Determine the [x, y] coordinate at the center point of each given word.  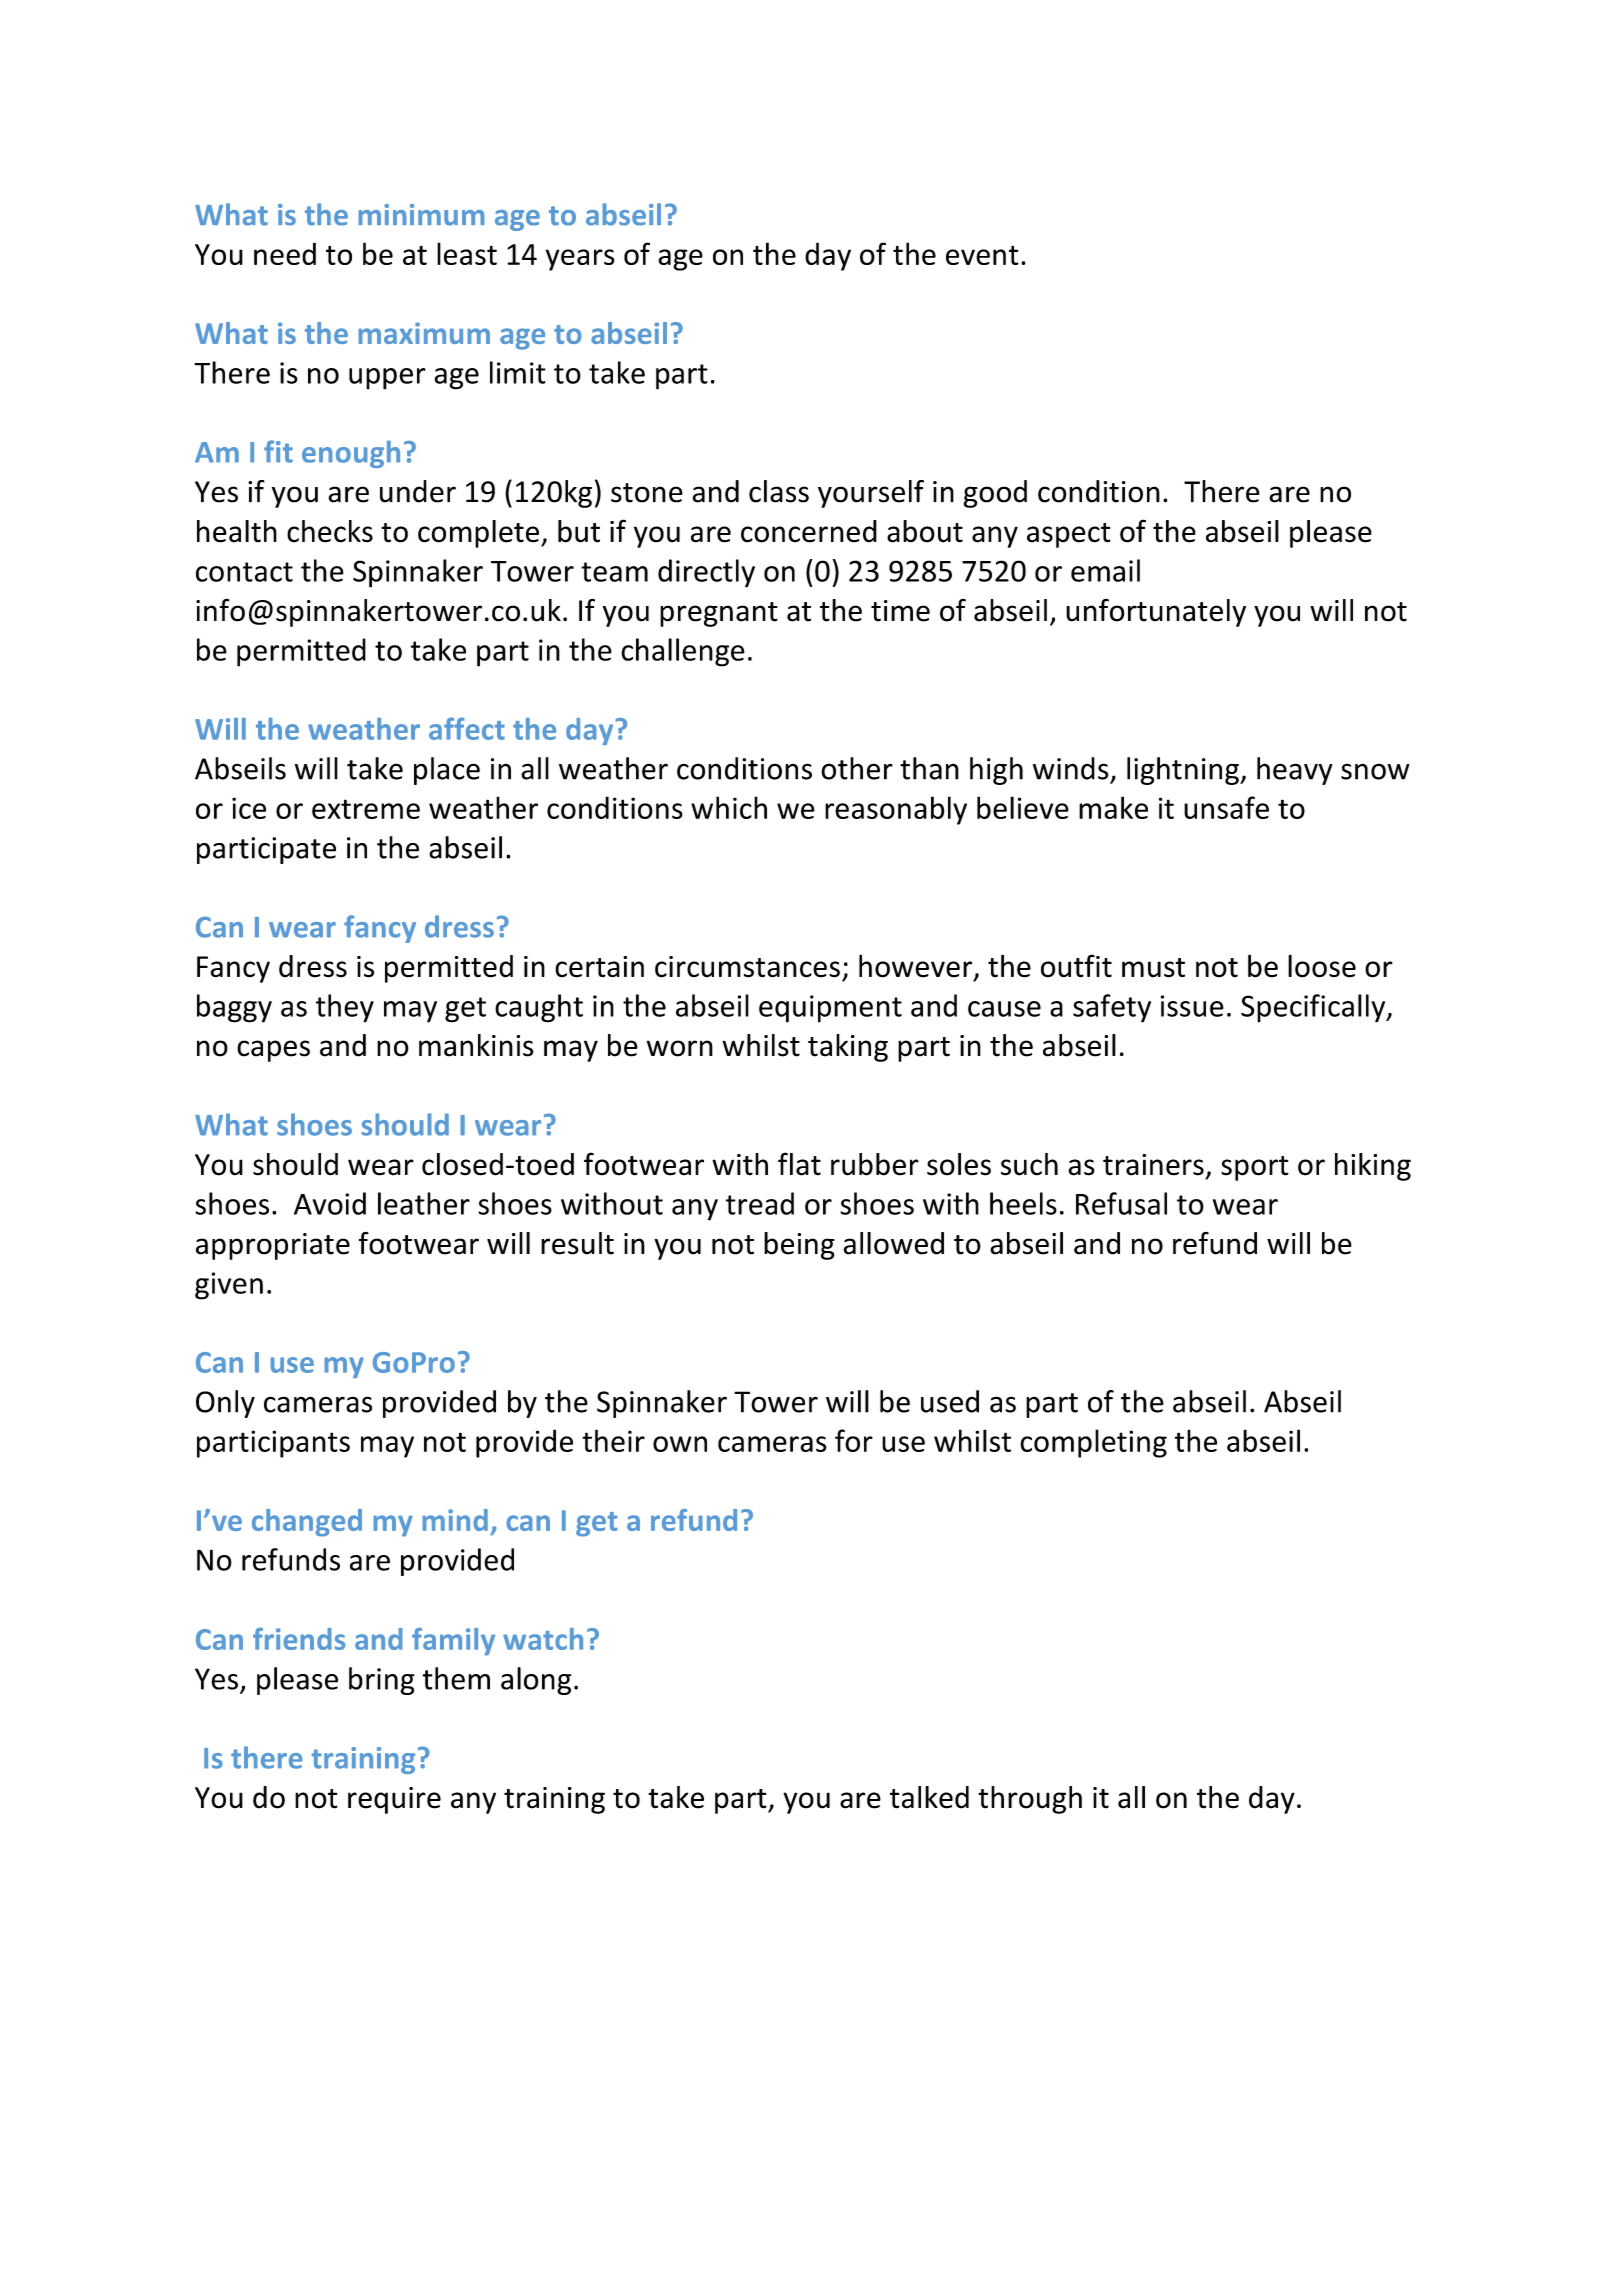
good [995, 494]
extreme [366, 809]
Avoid [330, 1203]
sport [1255, 1168]
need [285, 253]
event [982, 255]
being [799, 1246]
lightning [1184, 771]
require [394, 1800]
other [857, 768]
